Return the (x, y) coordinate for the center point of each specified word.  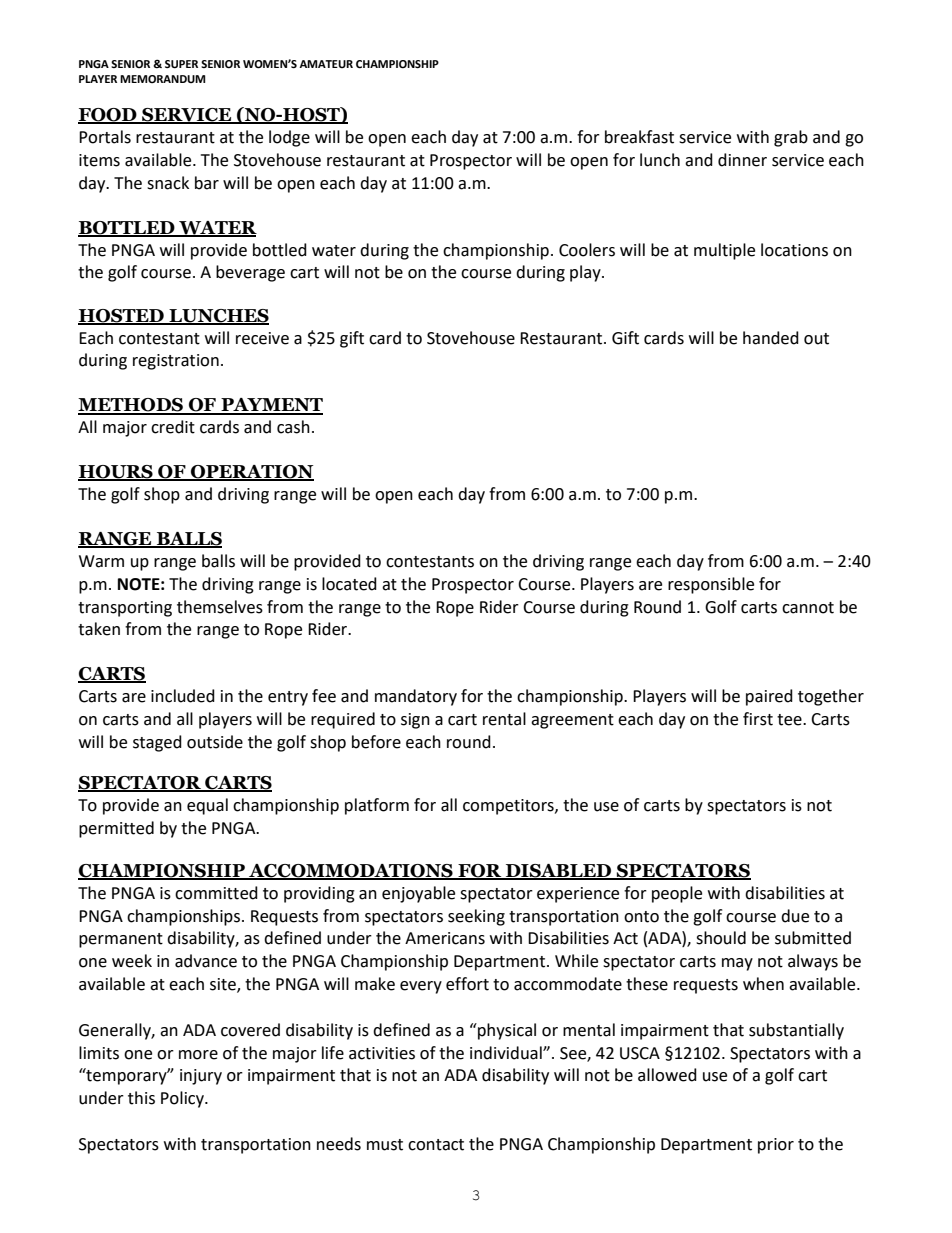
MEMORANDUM (162, 79)
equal (207, 806)
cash (293, 427)
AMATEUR (326, 64)
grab (791, 138)
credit (173, 427)
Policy (183, 1099)
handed (771, 338)
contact (436, 1145)
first (758, 719)
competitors (509, 807)
